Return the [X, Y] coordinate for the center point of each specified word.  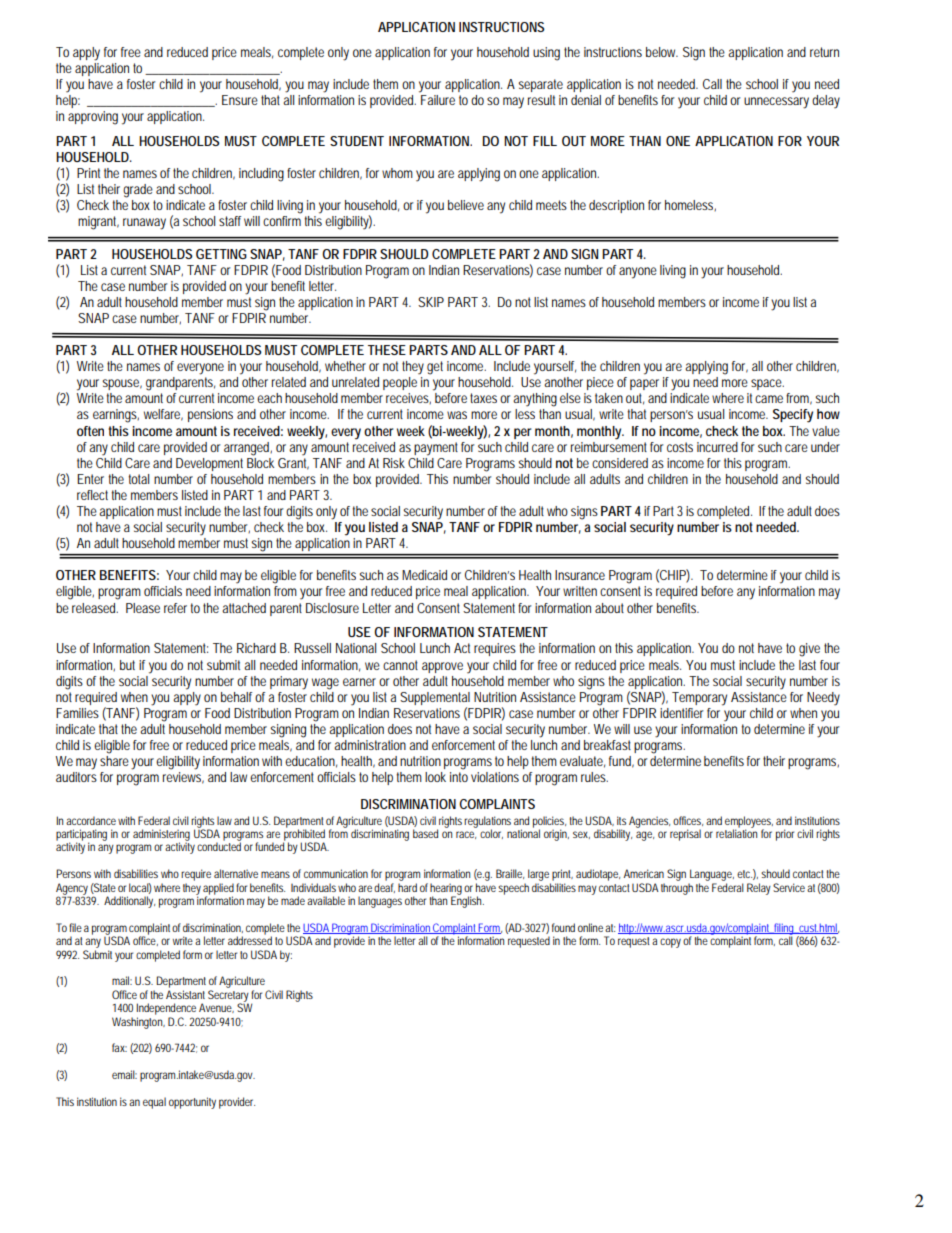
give [809, 650]
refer [175, 608]
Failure [437, 98]
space [767, 384]
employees [749, 823]
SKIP [431, 302]
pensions [210, 415]
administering [161, 836]
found [563, 927]
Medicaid [424, 575]
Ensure [240, 100]
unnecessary [776, 103]
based [425, 833]
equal [154, 1103]
